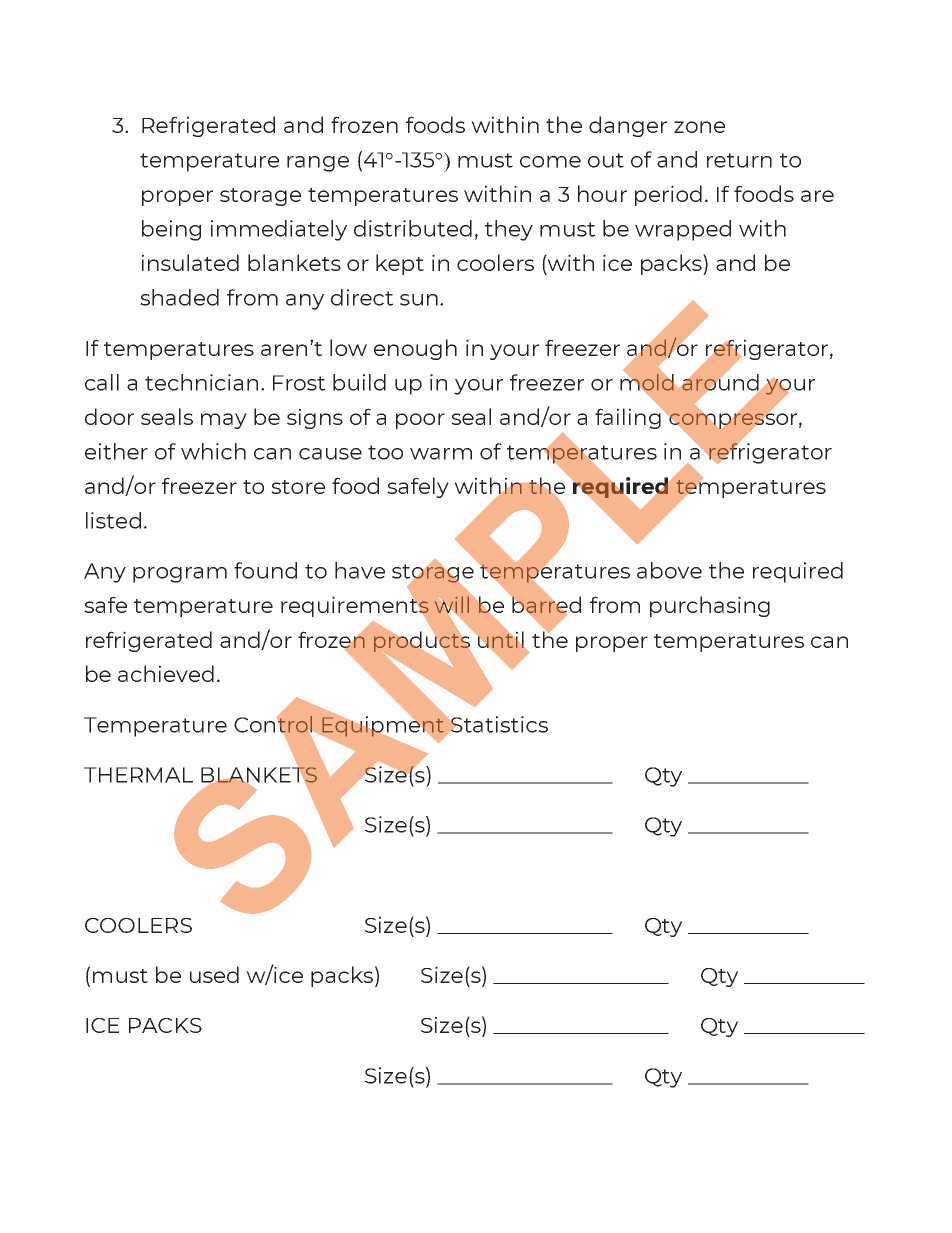 This document has width=952, height=1233. Describe the element at coordinates (171, 230) in the document. I see `being` at that location.
